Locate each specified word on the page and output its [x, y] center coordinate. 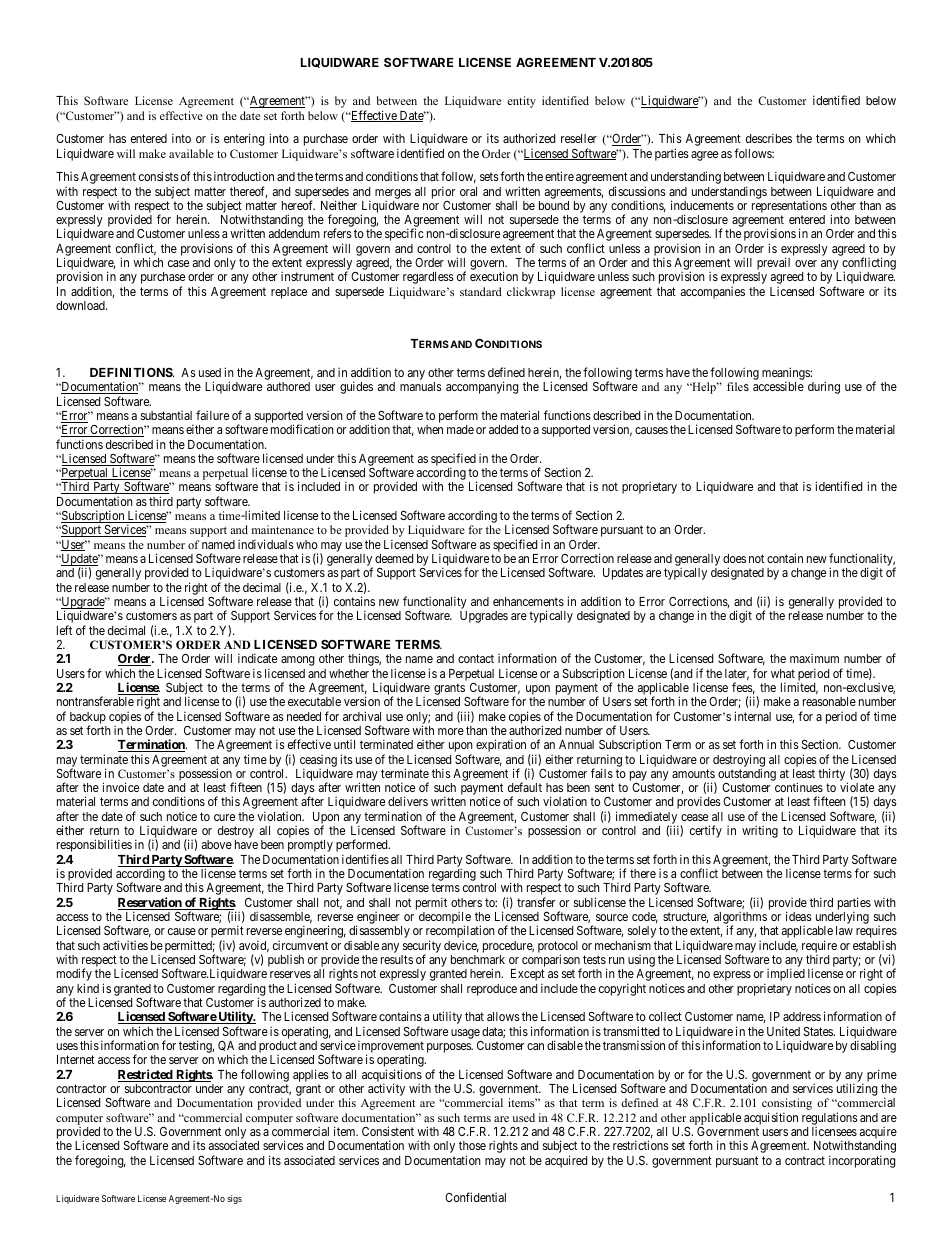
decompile [445, 919]
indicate [257, 658]
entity [521, 102]
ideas [799, 916]
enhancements [528, 601]
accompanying [482, 387]
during [824, 387]
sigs [234, 1199]
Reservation [151, 903]
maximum [814, 658]
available [191, 153]
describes [769, 138]
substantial [166, 415]
